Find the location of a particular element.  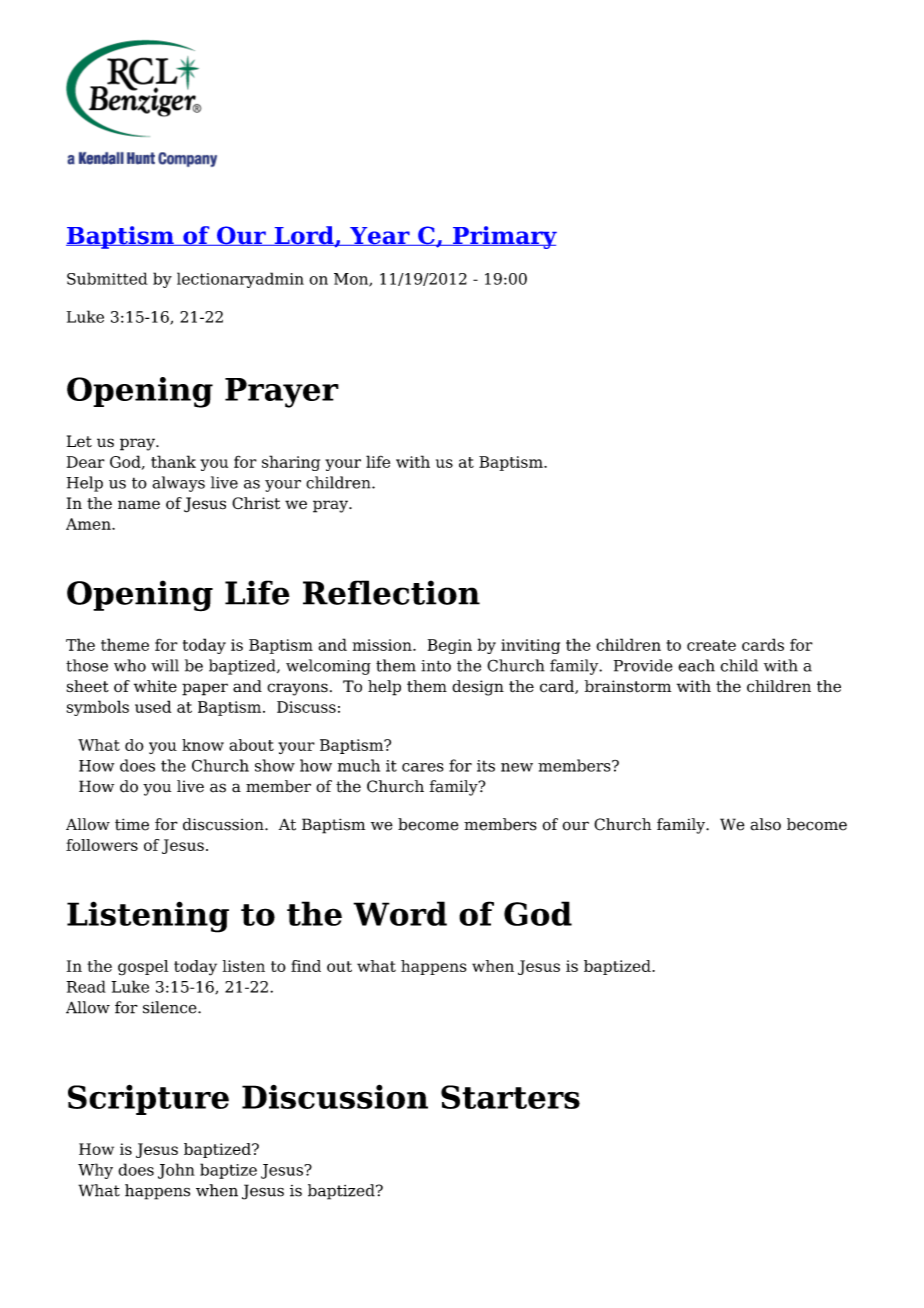

John is located at coordinates (176, 1171).
